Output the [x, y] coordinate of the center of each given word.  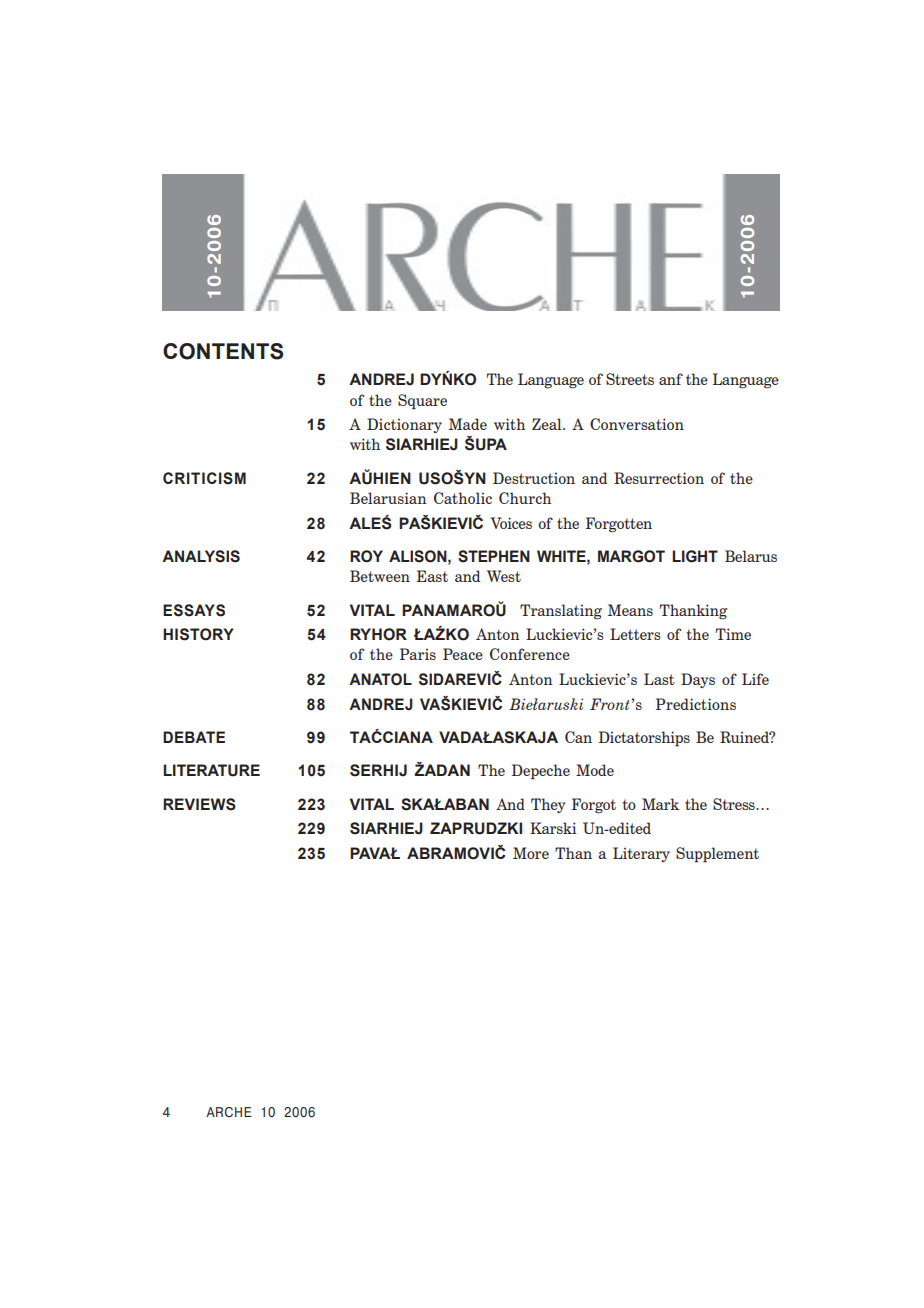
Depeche [541, 772]
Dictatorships [644, 739]
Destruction [534, 478]
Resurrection [659, 478]
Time [733, 634]
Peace [463, 654]
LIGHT [695, 556]
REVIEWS [199, 804]
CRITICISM [204, 478]
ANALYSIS [201, 556]
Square [422, 402]
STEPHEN [494, 556]
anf [671, 379]
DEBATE [194, 737]
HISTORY [198, 634]
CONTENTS [223, 351]
